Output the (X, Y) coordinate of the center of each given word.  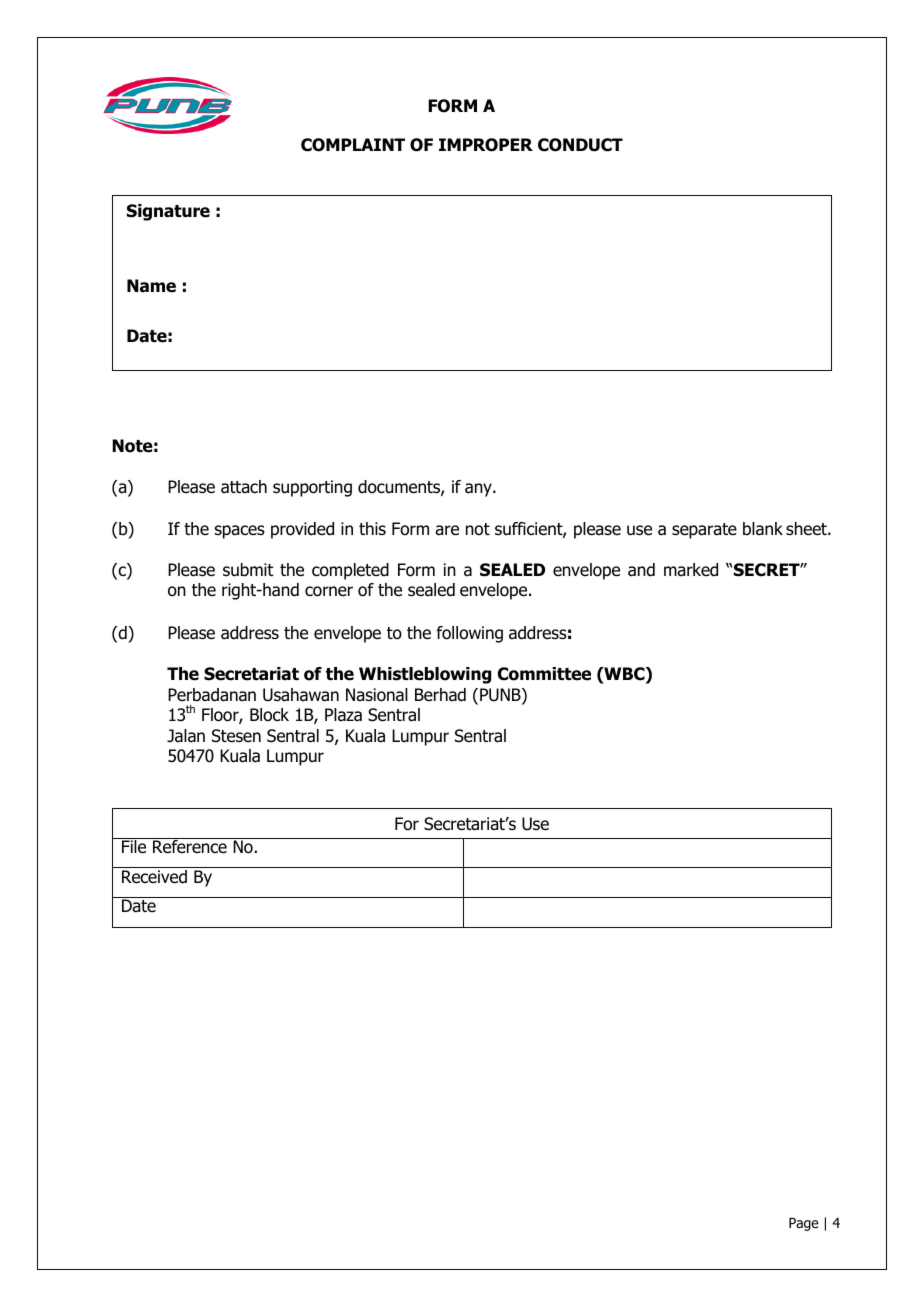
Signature (168, 212)
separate (704, 531)
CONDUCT (580, 145)
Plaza (343, 715)
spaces (240, 532)
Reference (190, 846)
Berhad (440, 695)
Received (154, 877)
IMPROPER (486, 145)
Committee (544, 674)
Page (804, 1224)
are (447, 530)
